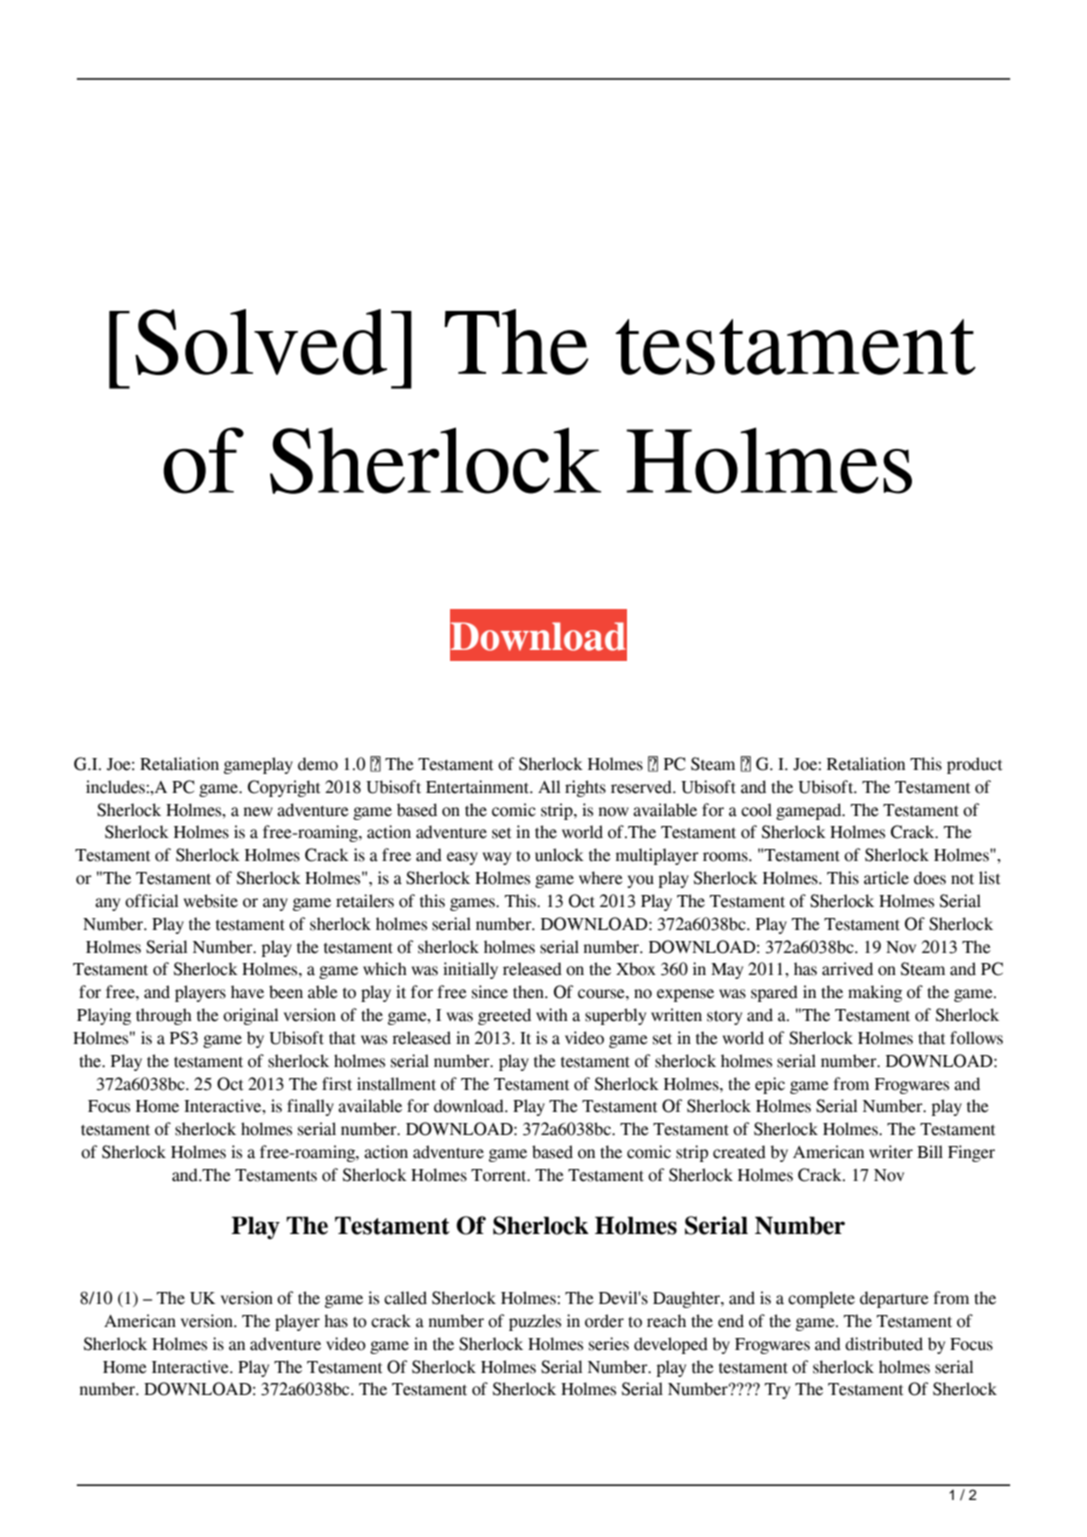  Describe the element at coordinates (405, 1298) in the document. I see `called` at that location.
